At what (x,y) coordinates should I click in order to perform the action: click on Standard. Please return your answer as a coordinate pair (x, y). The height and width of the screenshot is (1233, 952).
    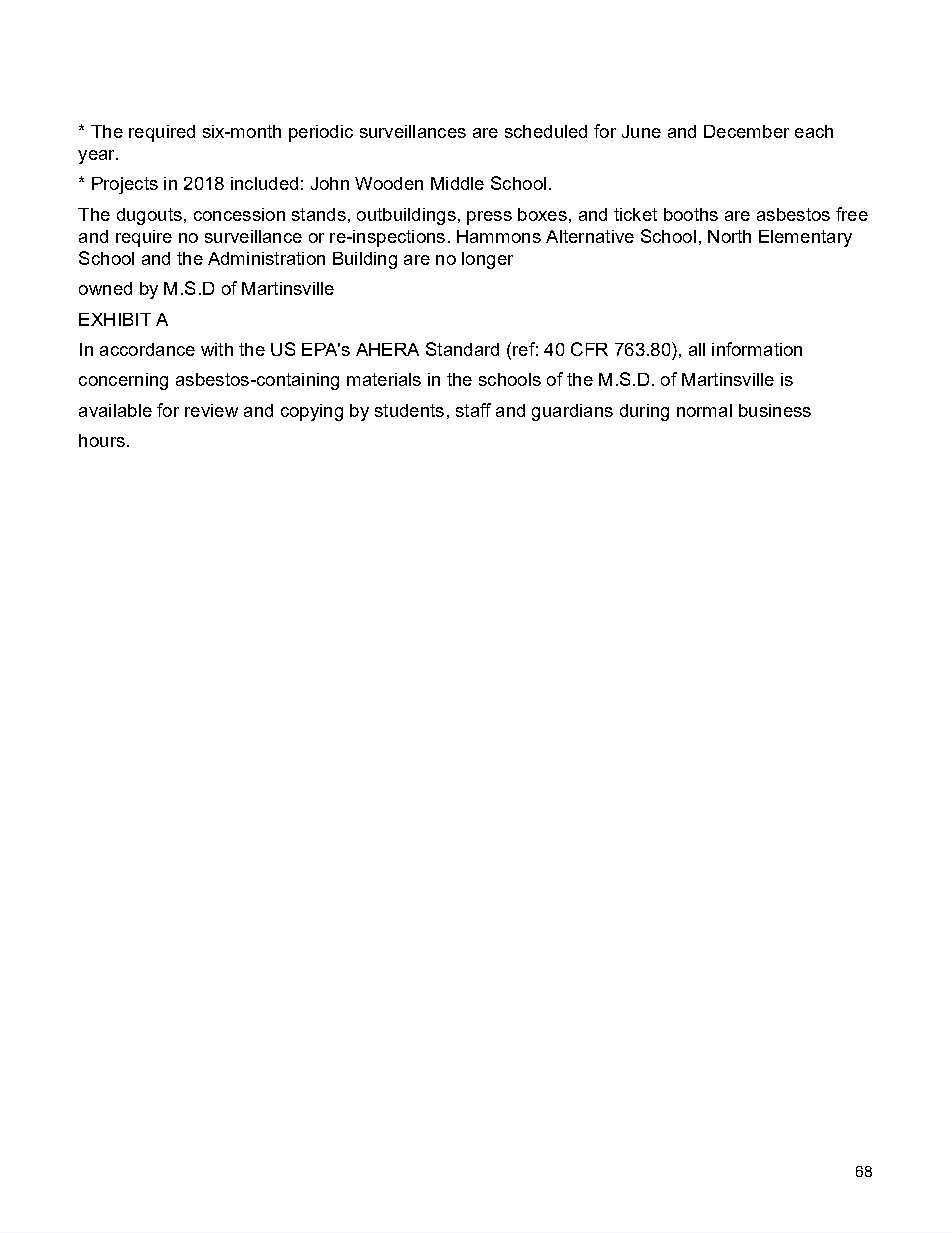
    Looking at the image, I should click on (462, 349).
